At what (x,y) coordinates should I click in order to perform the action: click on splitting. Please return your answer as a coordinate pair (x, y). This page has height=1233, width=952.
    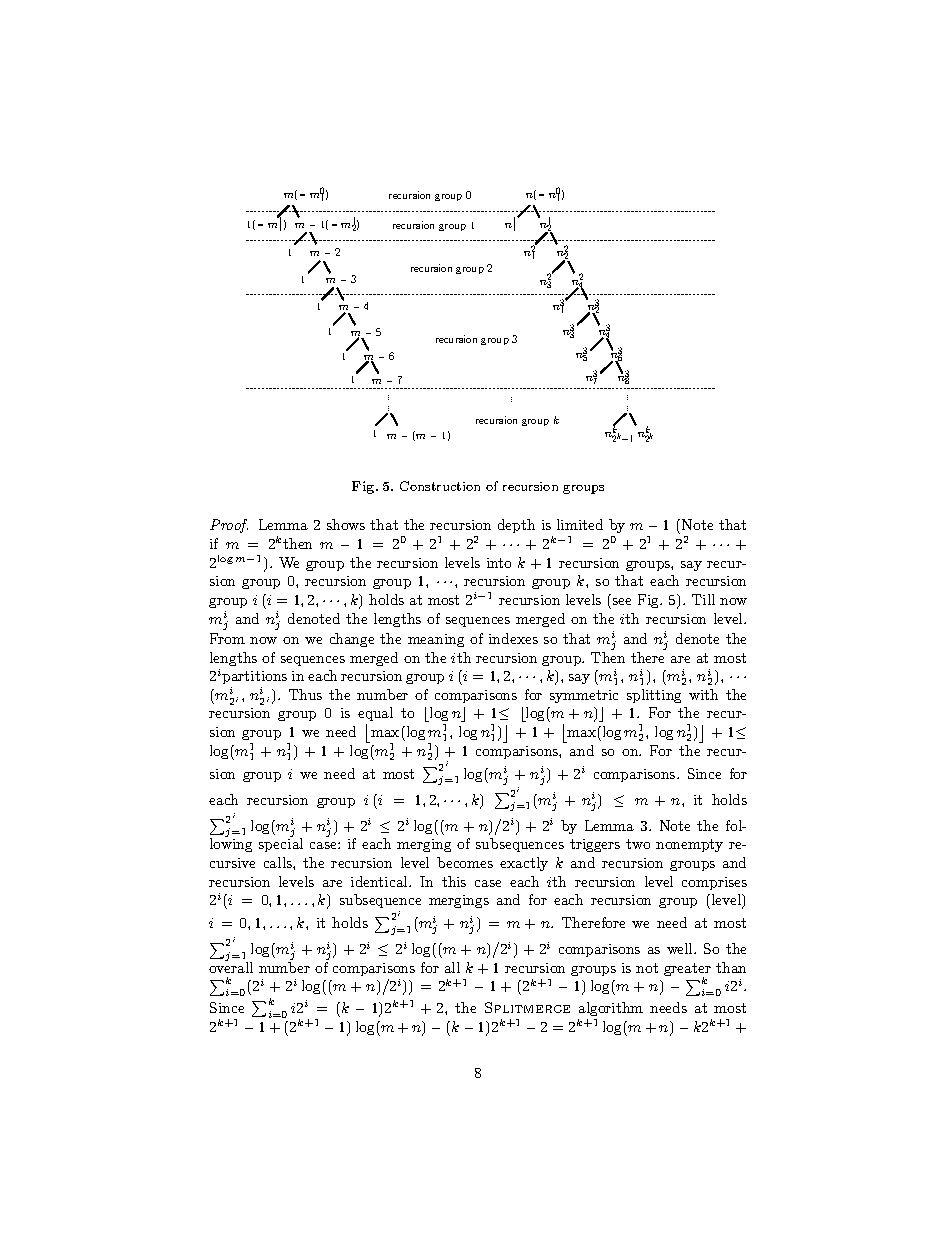
    Looking at the image, I should click on (654, 696).
